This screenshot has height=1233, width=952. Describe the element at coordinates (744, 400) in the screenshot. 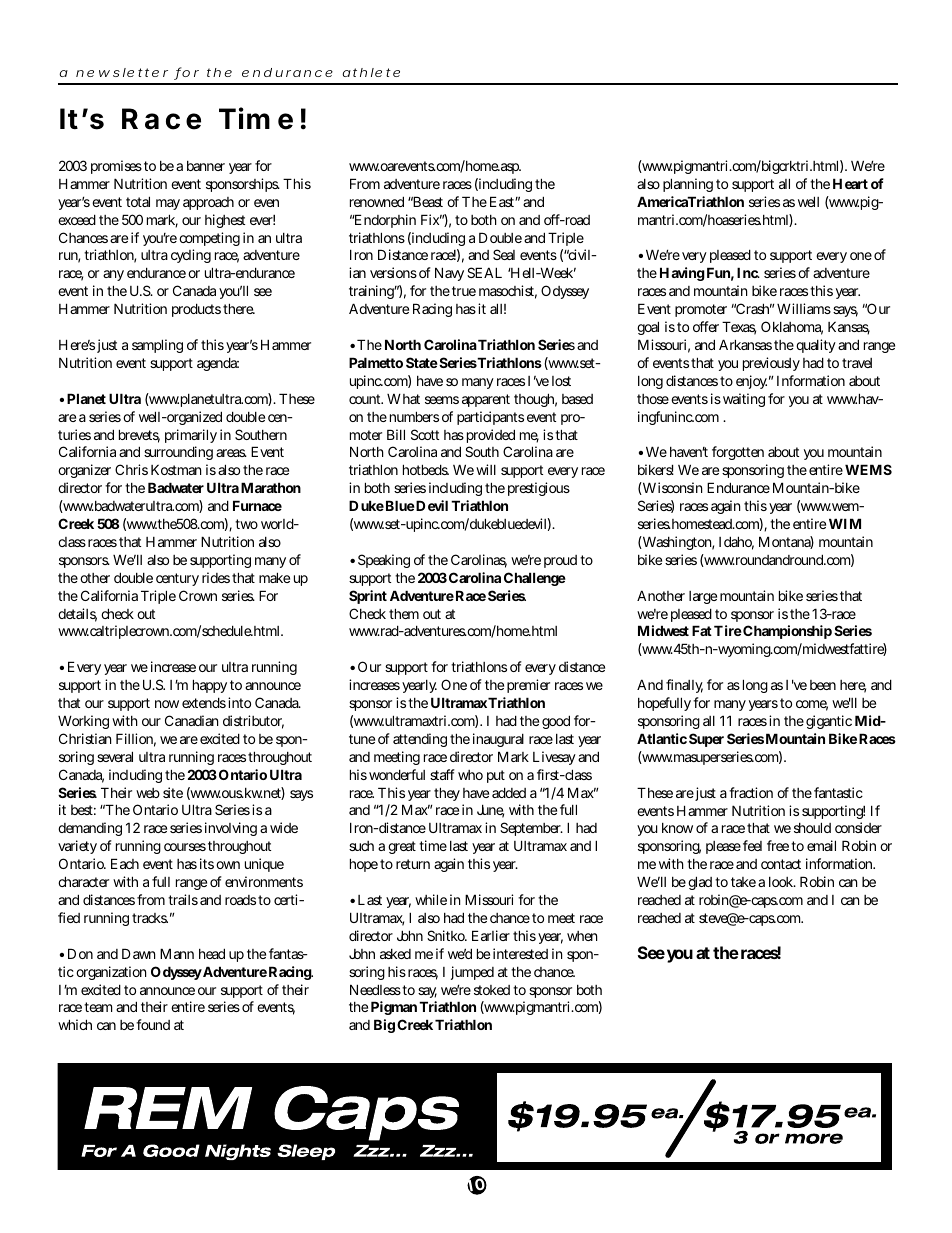

I see `waiting` at that location.
